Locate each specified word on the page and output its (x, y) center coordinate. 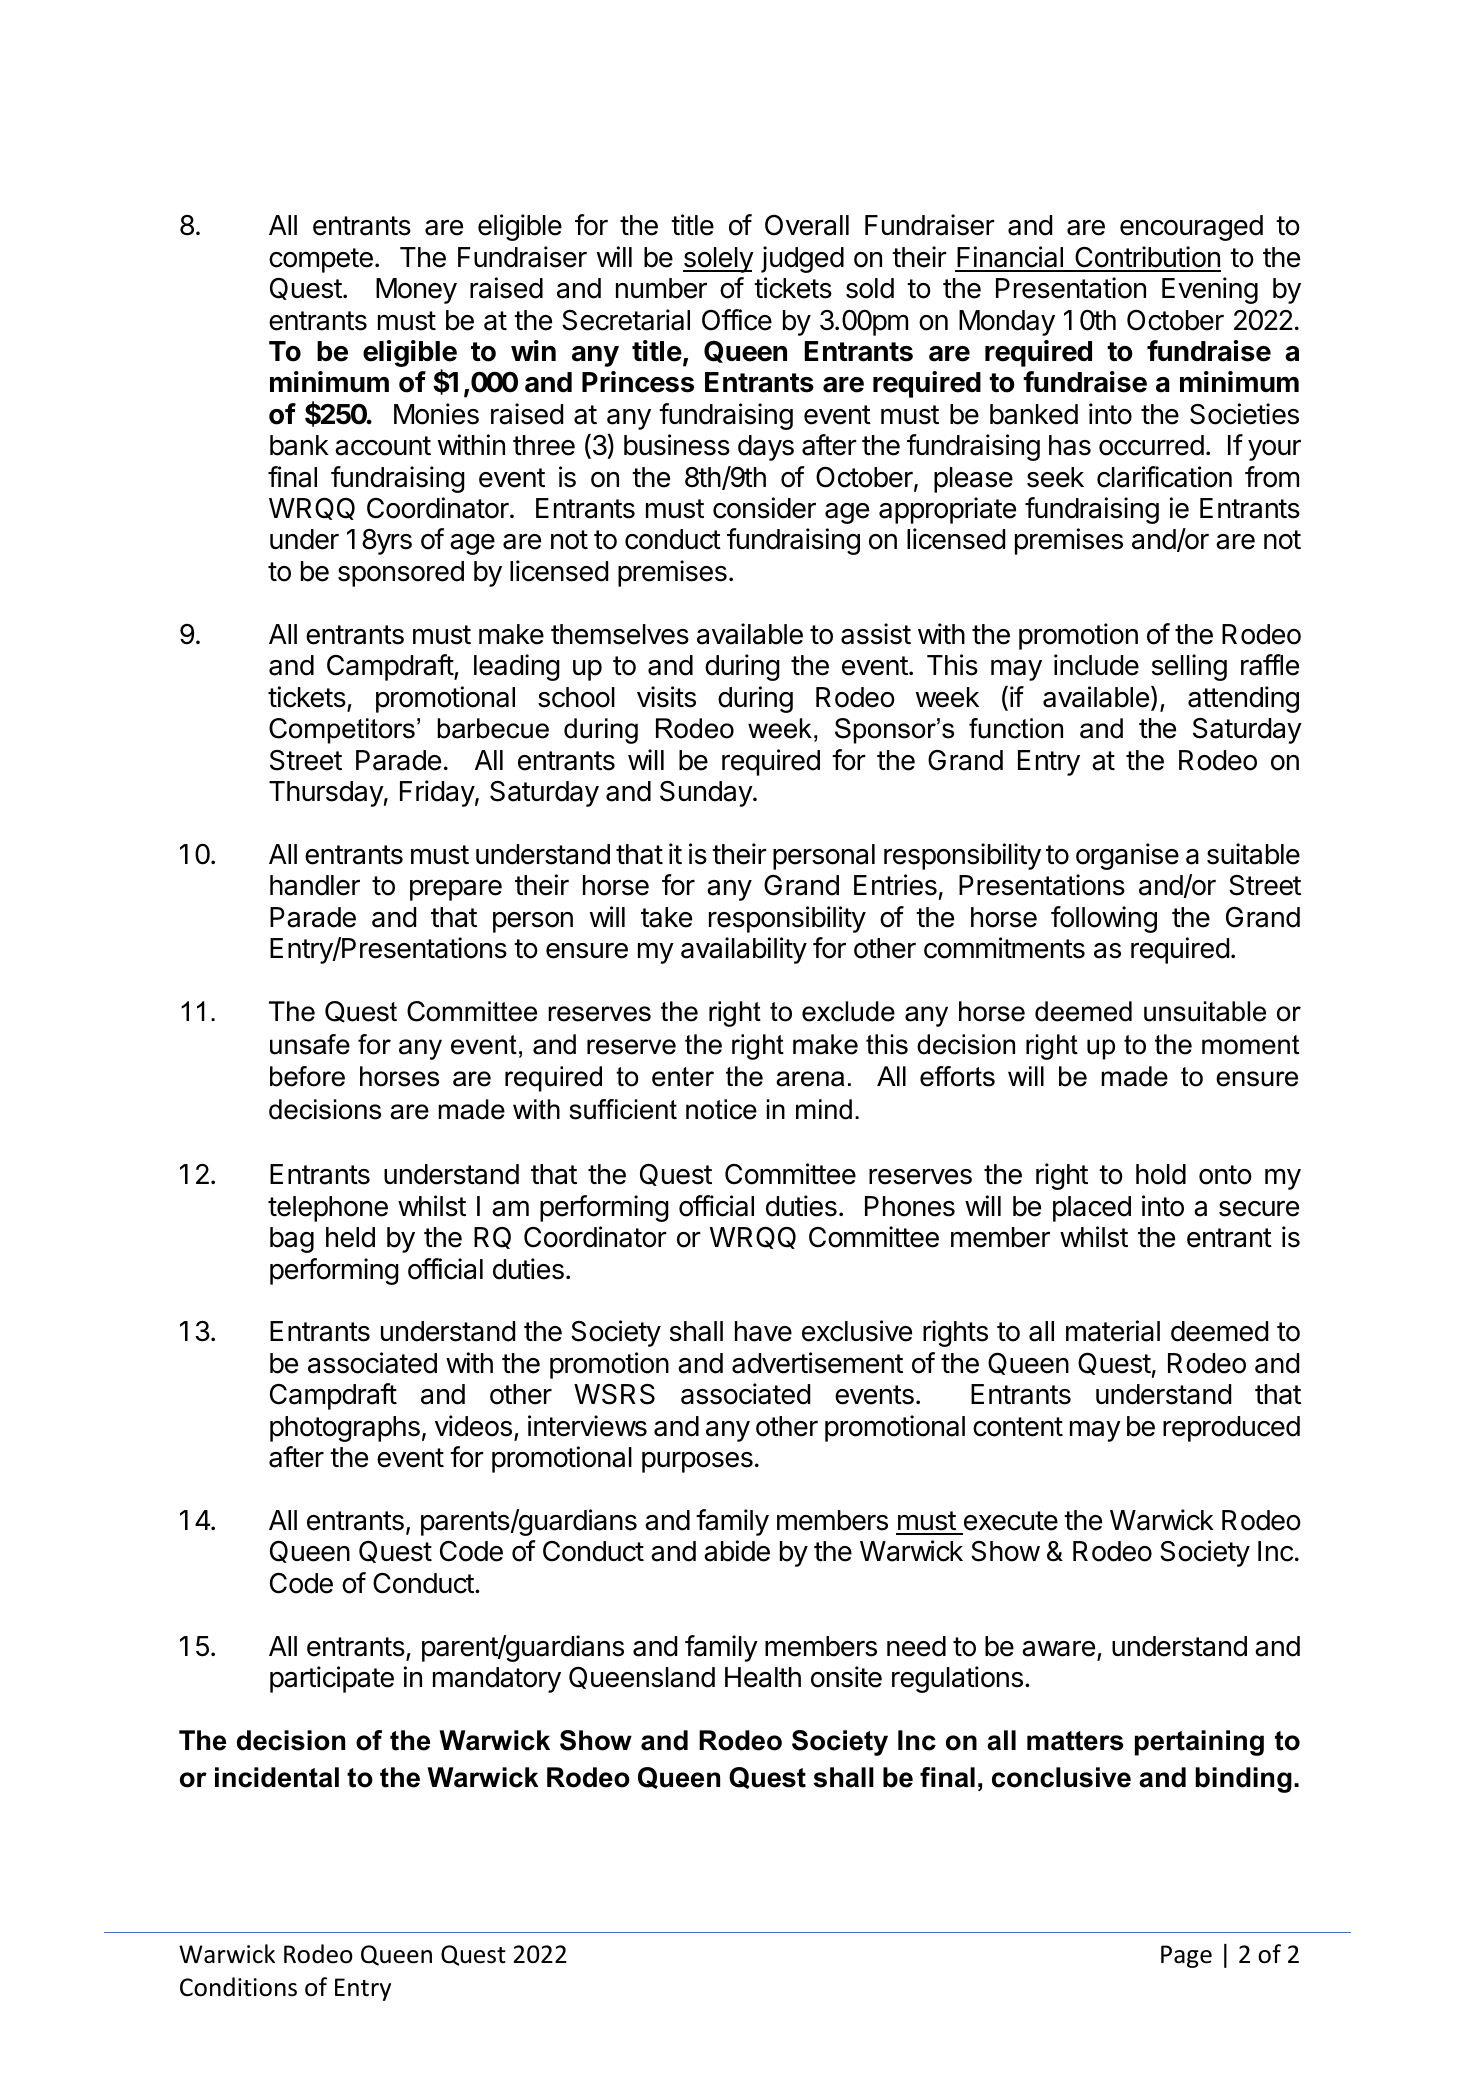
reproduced (1231, 1429)
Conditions (238, 1987)
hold (1161, 1174)
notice (721, 1109)
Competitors (342, 731)
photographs (345, 1429)
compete (321, 260)
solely (718, 260)
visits (666, 697)
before (307, 1076)
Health (763, 1677)
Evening (1210, 290)
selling (1189, 667)
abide (737, 1551)
